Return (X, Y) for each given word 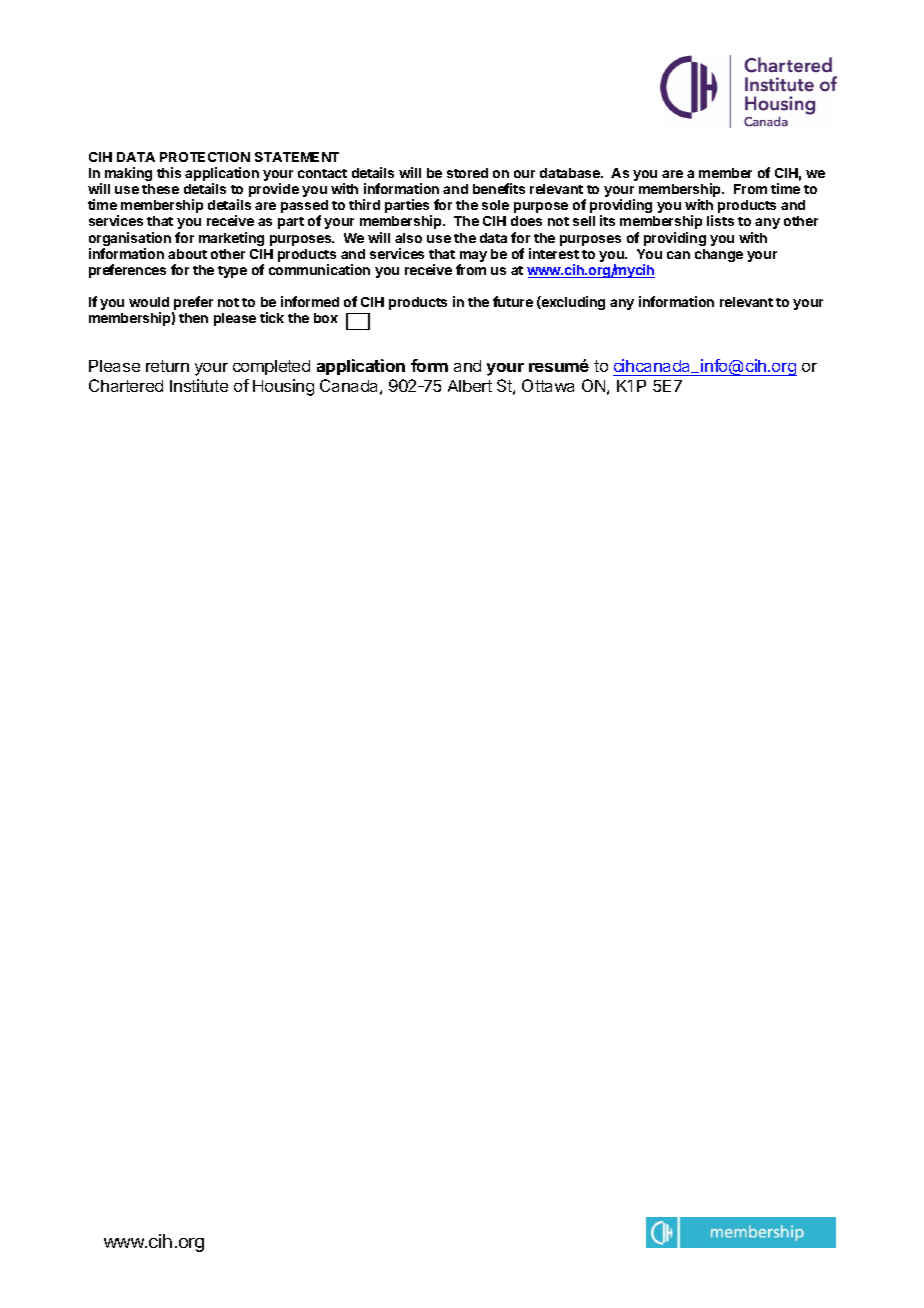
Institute (199, 385)
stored (467, 173)
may (473, 258)
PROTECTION (205, 157)
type (232, 272)
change (719, 255)
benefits (499, 188)
